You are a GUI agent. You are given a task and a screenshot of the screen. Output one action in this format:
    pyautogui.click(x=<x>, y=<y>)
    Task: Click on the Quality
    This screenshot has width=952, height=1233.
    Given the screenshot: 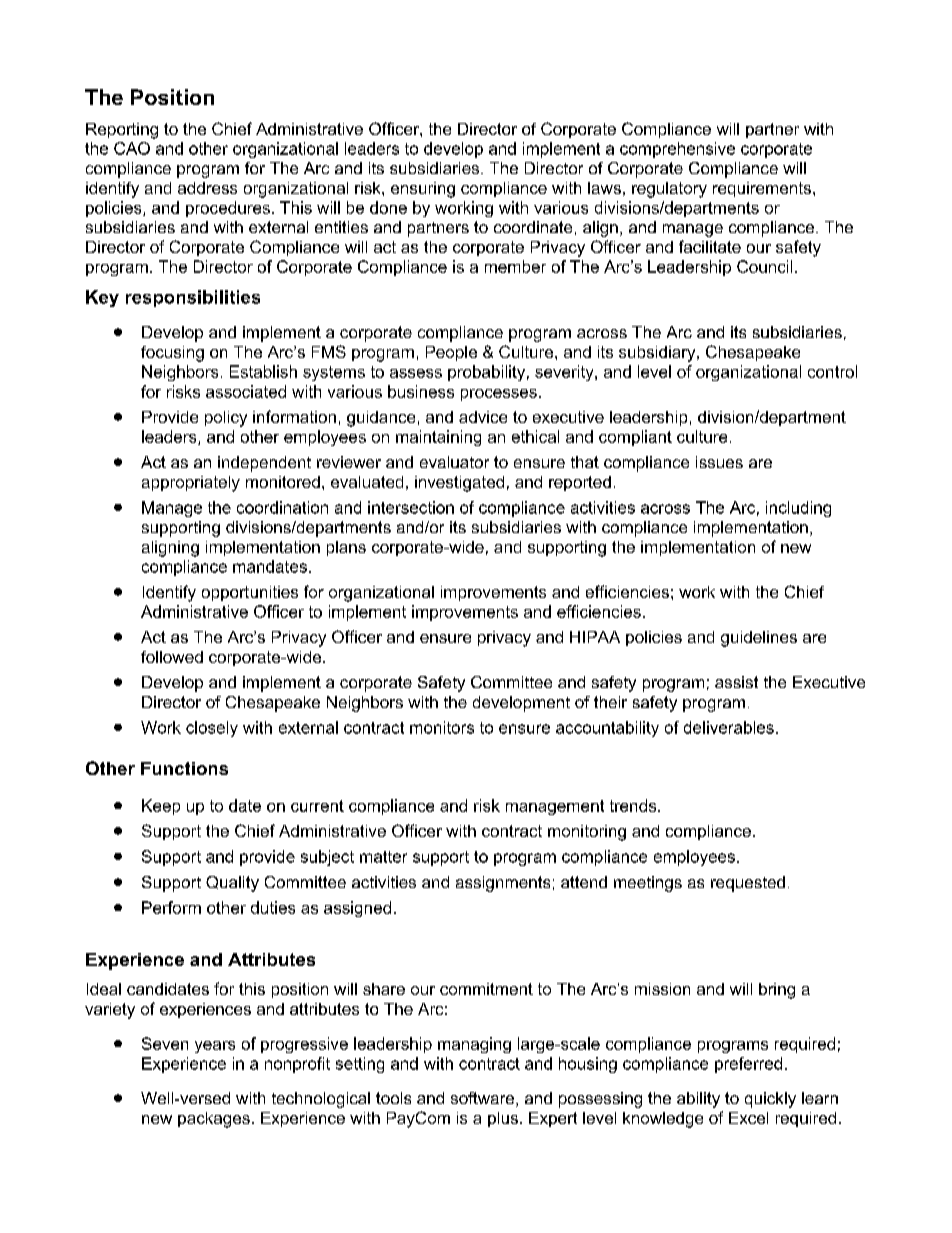 What is the action you would take?
    pyautogui.click(x=232, y=884)
